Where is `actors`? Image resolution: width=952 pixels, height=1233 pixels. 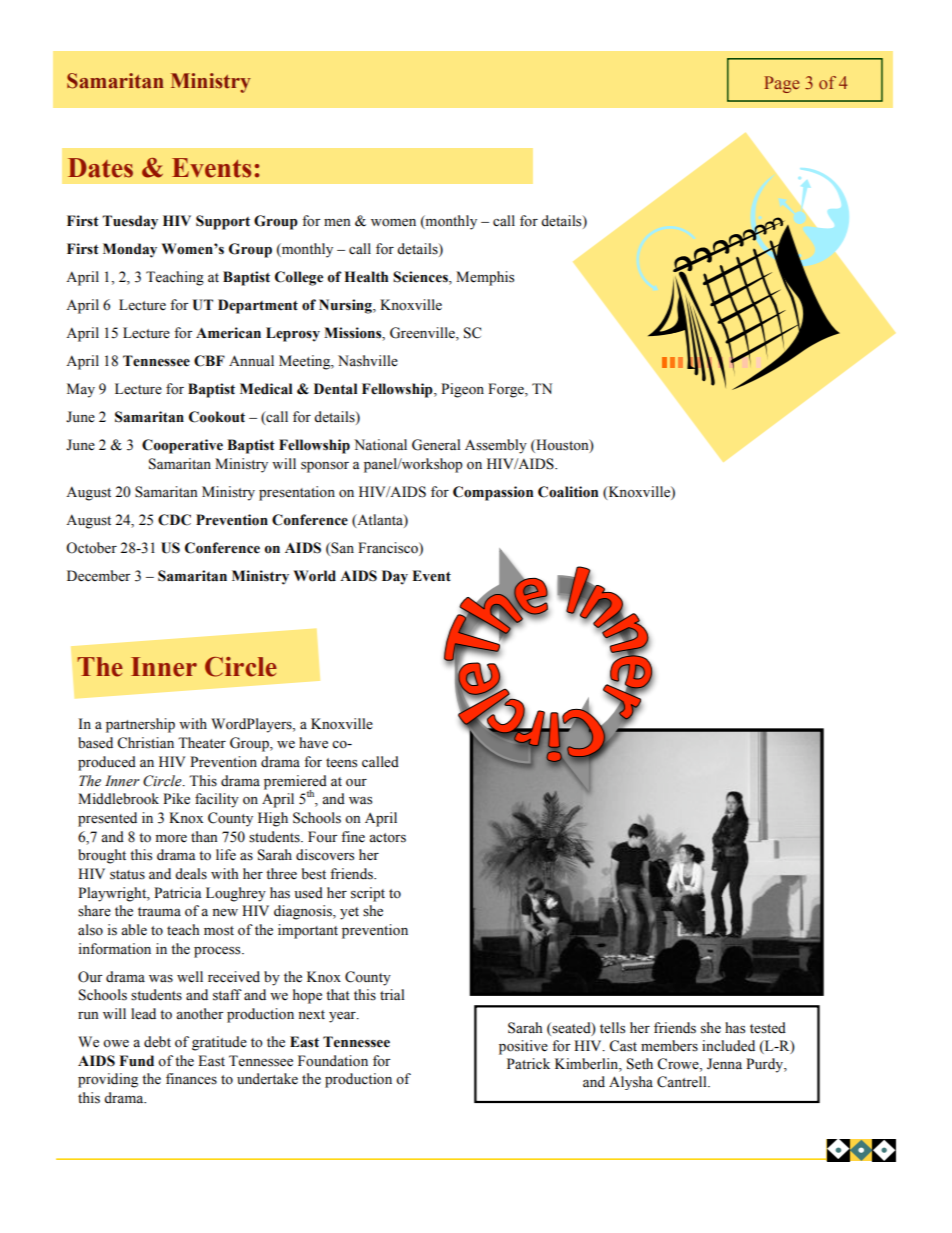 actors is located at coordinates (387, 838).
